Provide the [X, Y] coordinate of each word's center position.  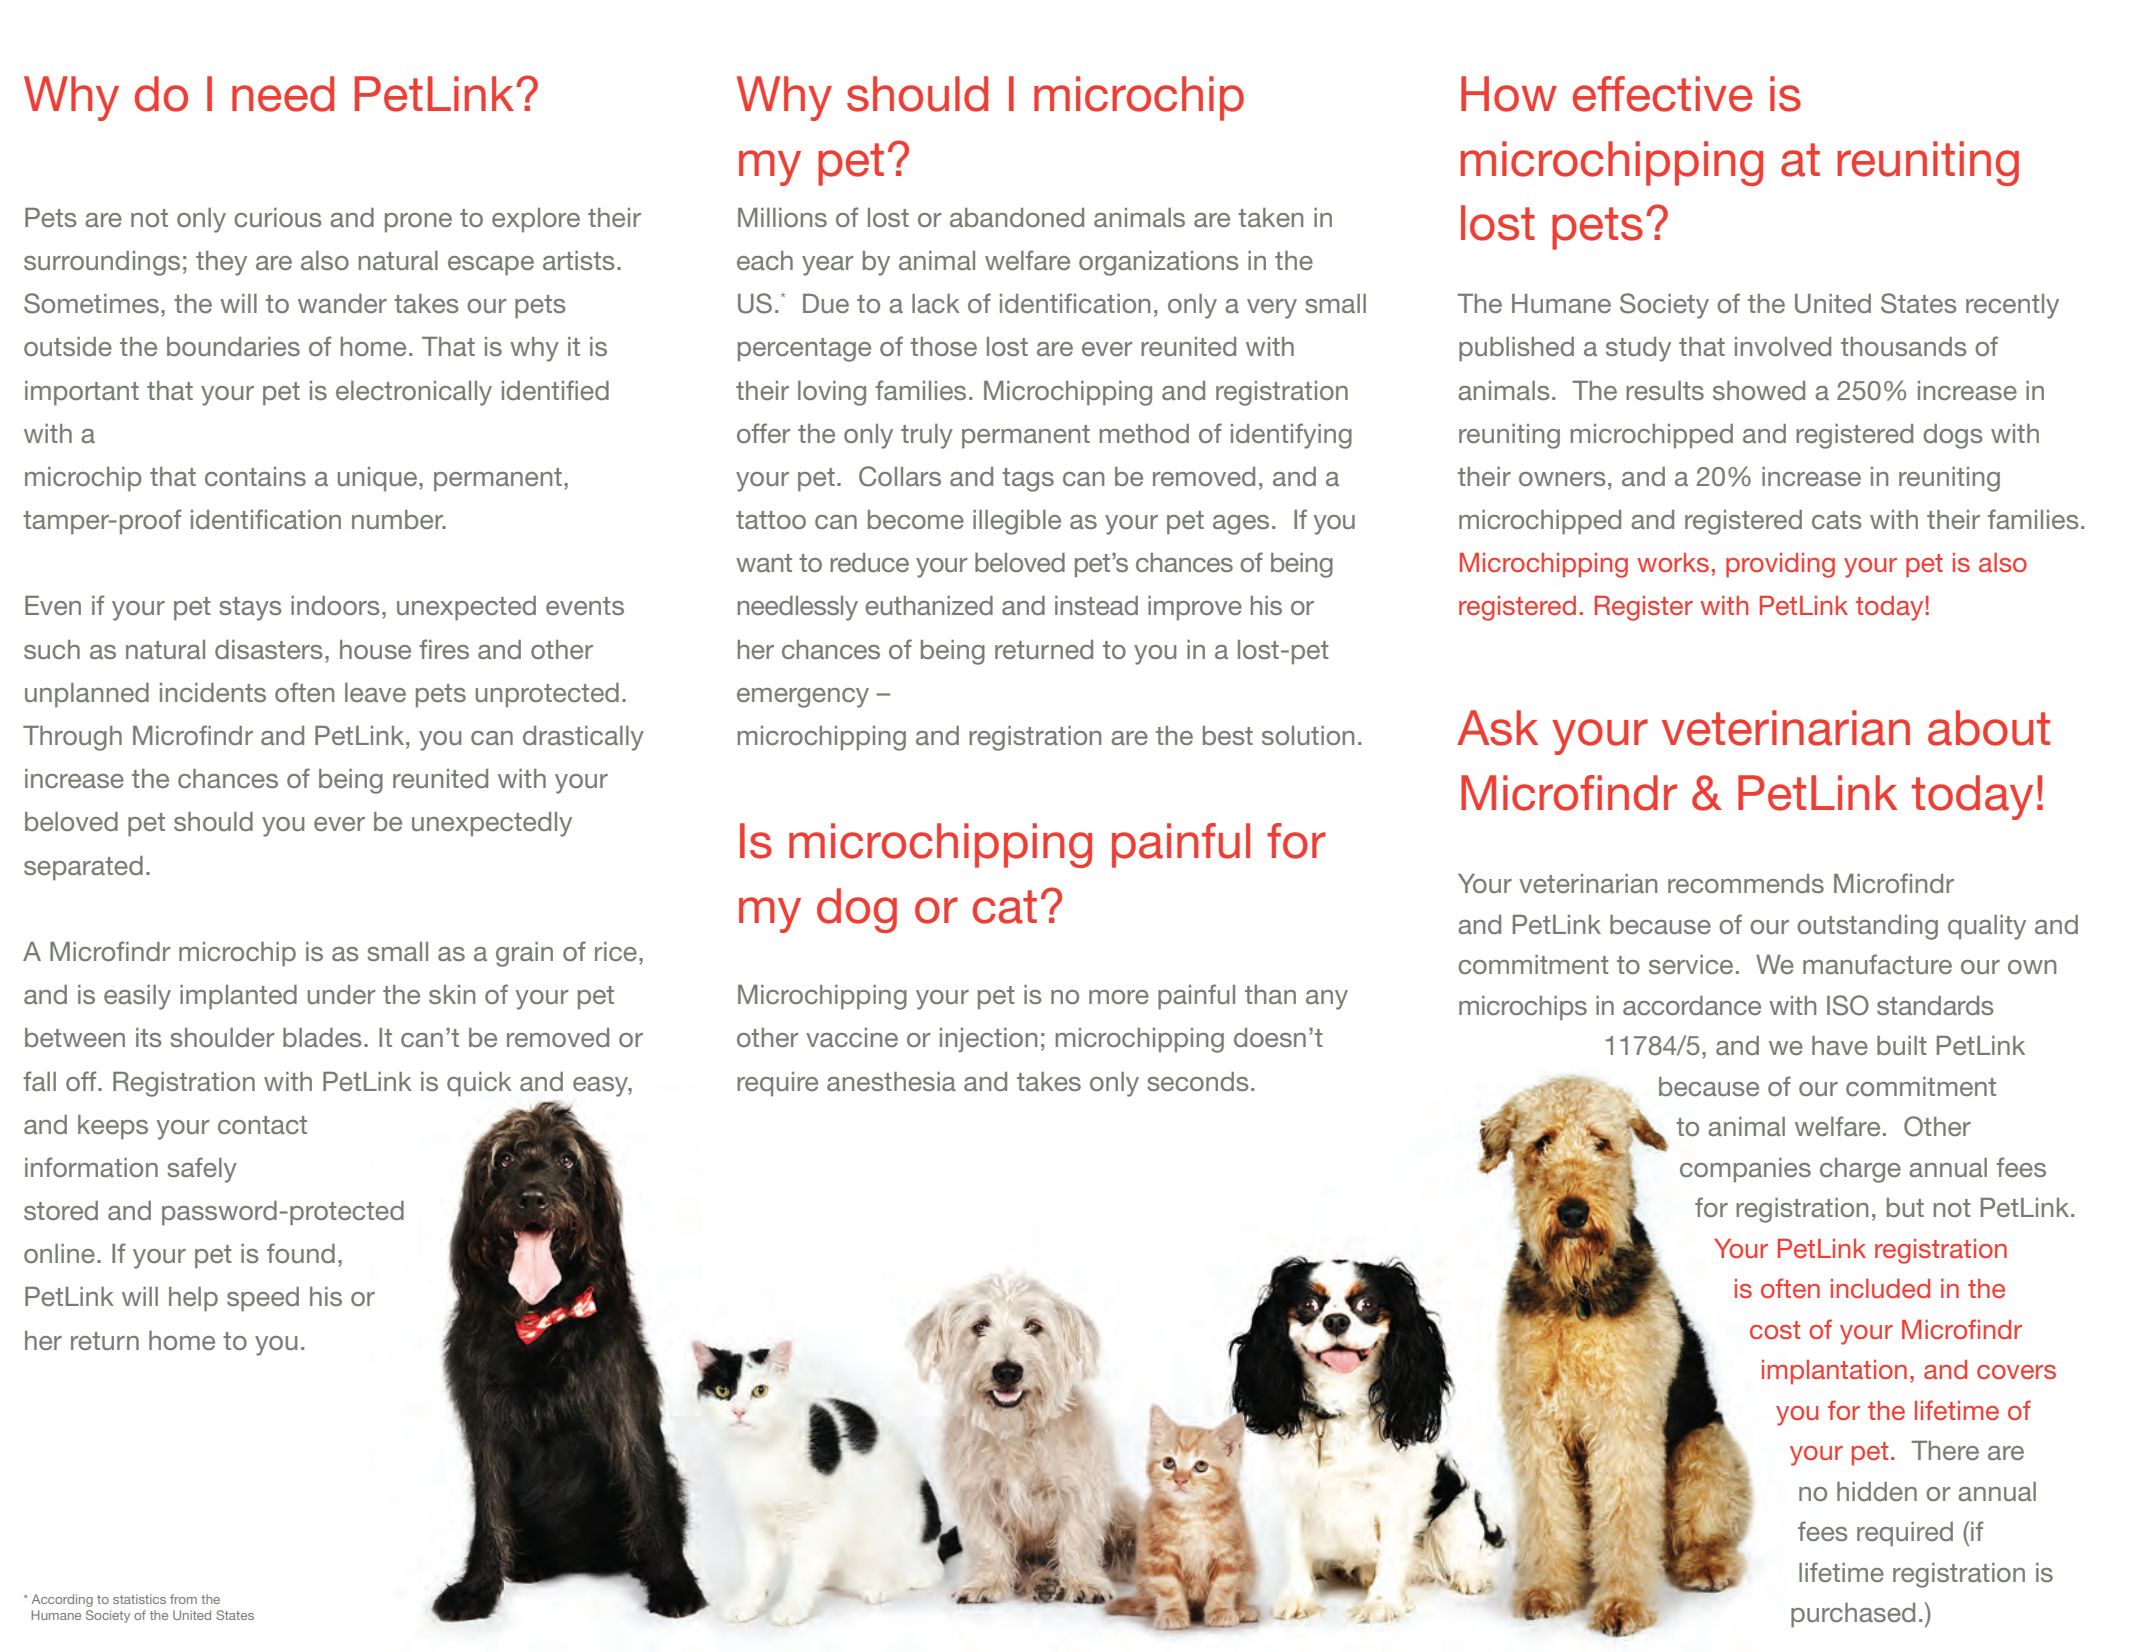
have [1840, 1045]
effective [1662, 94]
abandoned [1017, 217]
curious [278, 217]
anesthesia [891, 1081]
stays [250, 609]
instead [1096, 605]
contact [262, 1125]
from [183, 1599]
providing [1780, 565]
